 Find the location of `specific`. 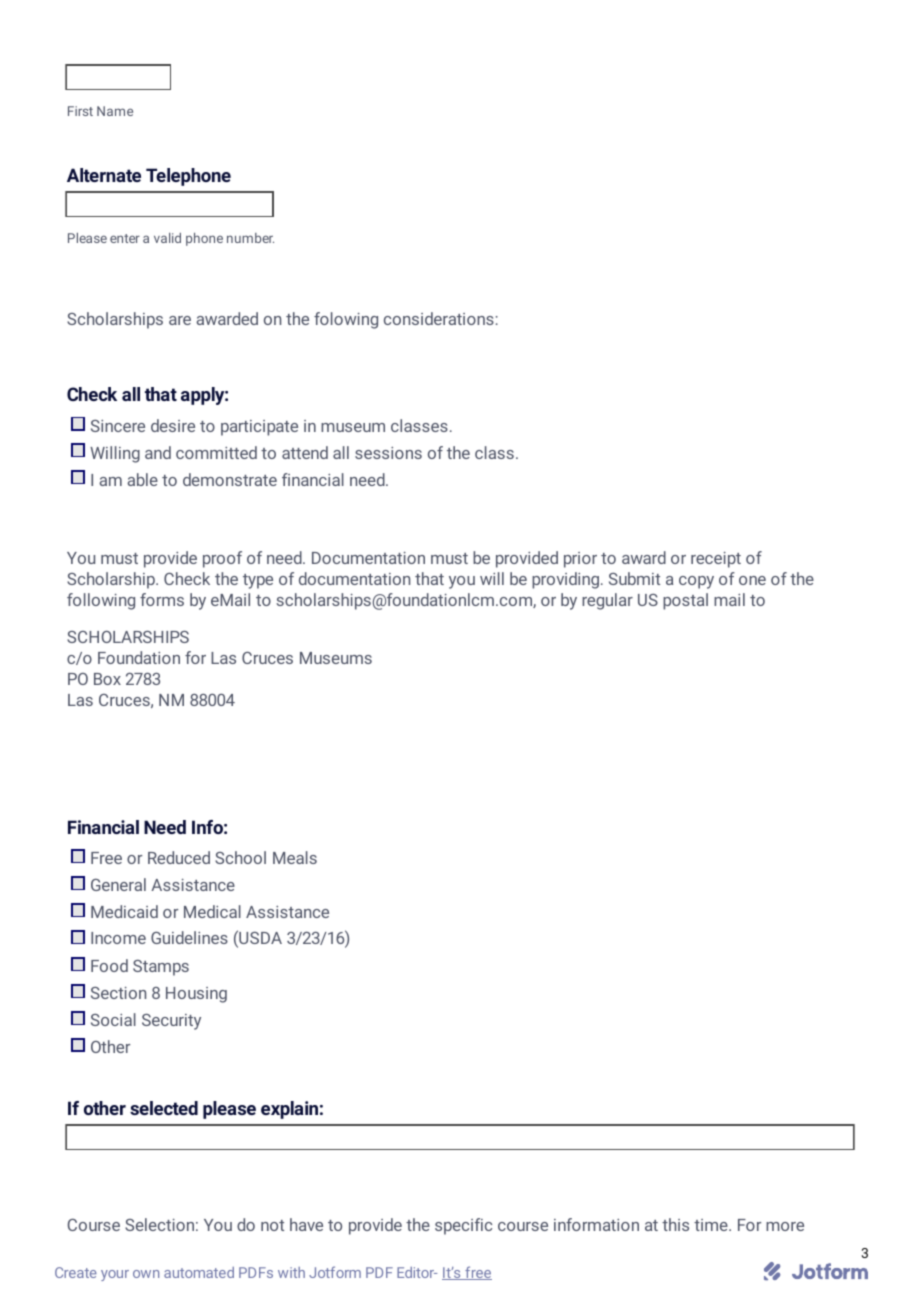

specific is located at coordinates (463, 1226).
